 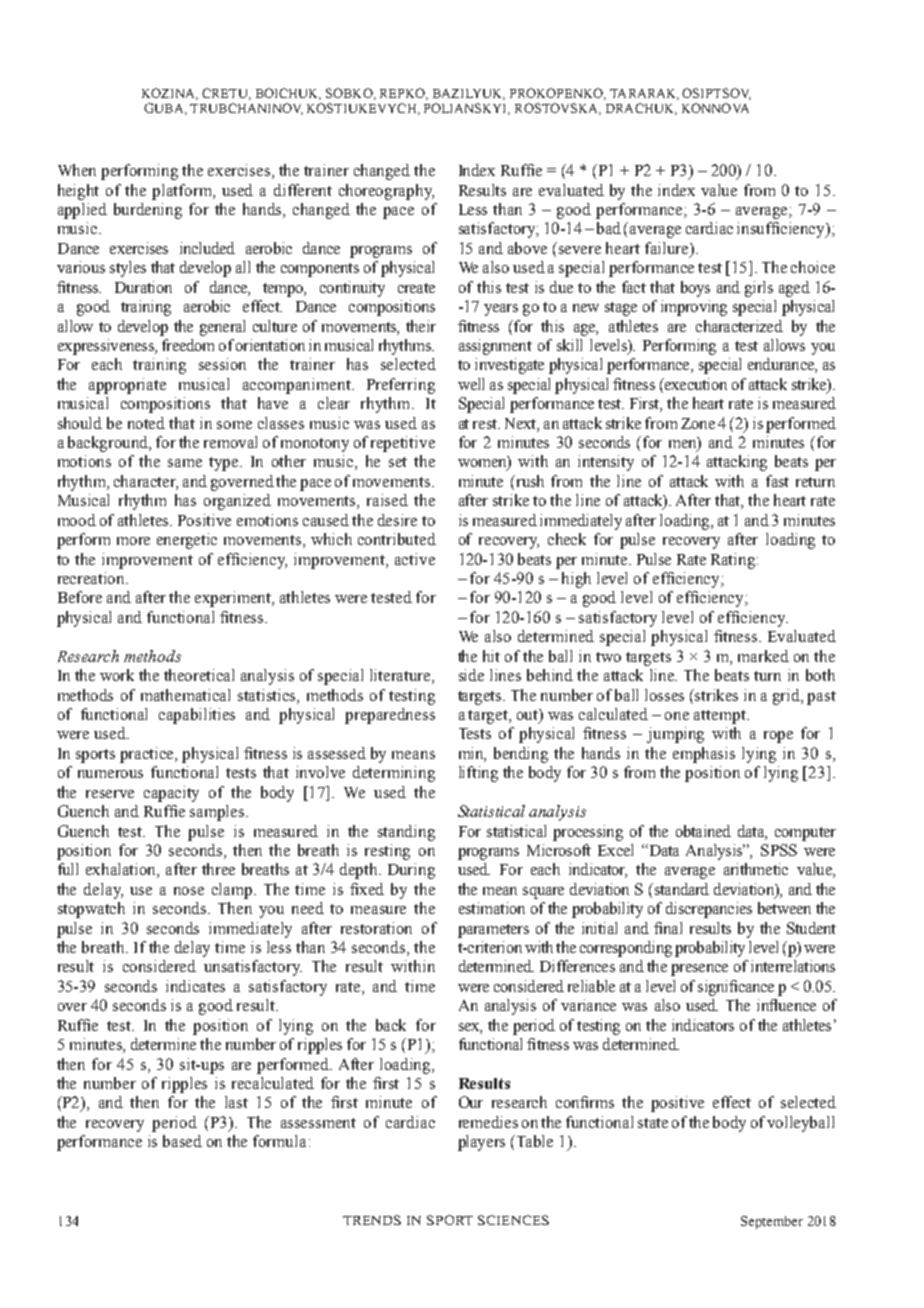 What do you see at coordinates (185, 695) in the screenshot?
I see `mathematical` at bounding box center [185, 695].
